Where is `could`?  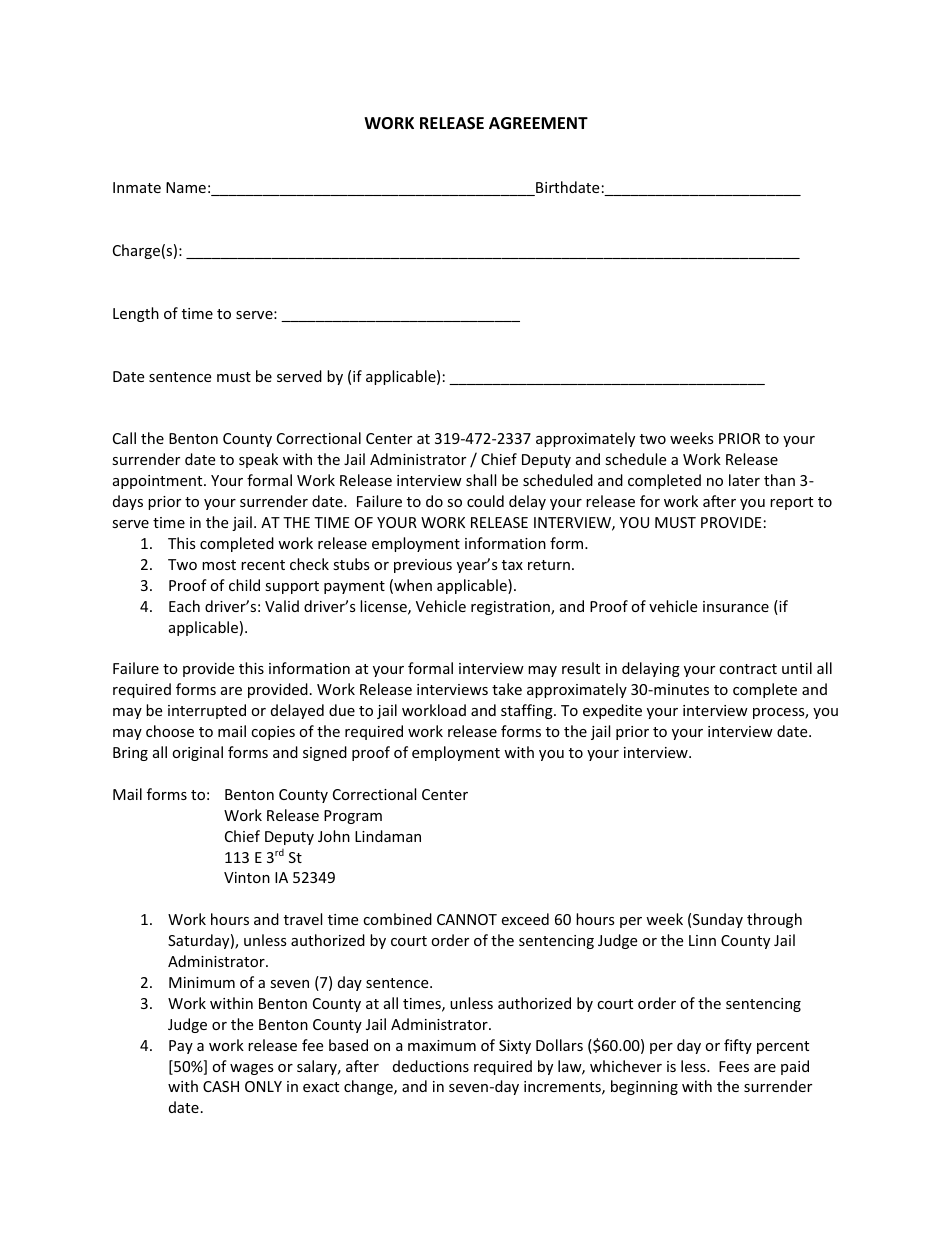
could is located at coordinates (485, 501).
